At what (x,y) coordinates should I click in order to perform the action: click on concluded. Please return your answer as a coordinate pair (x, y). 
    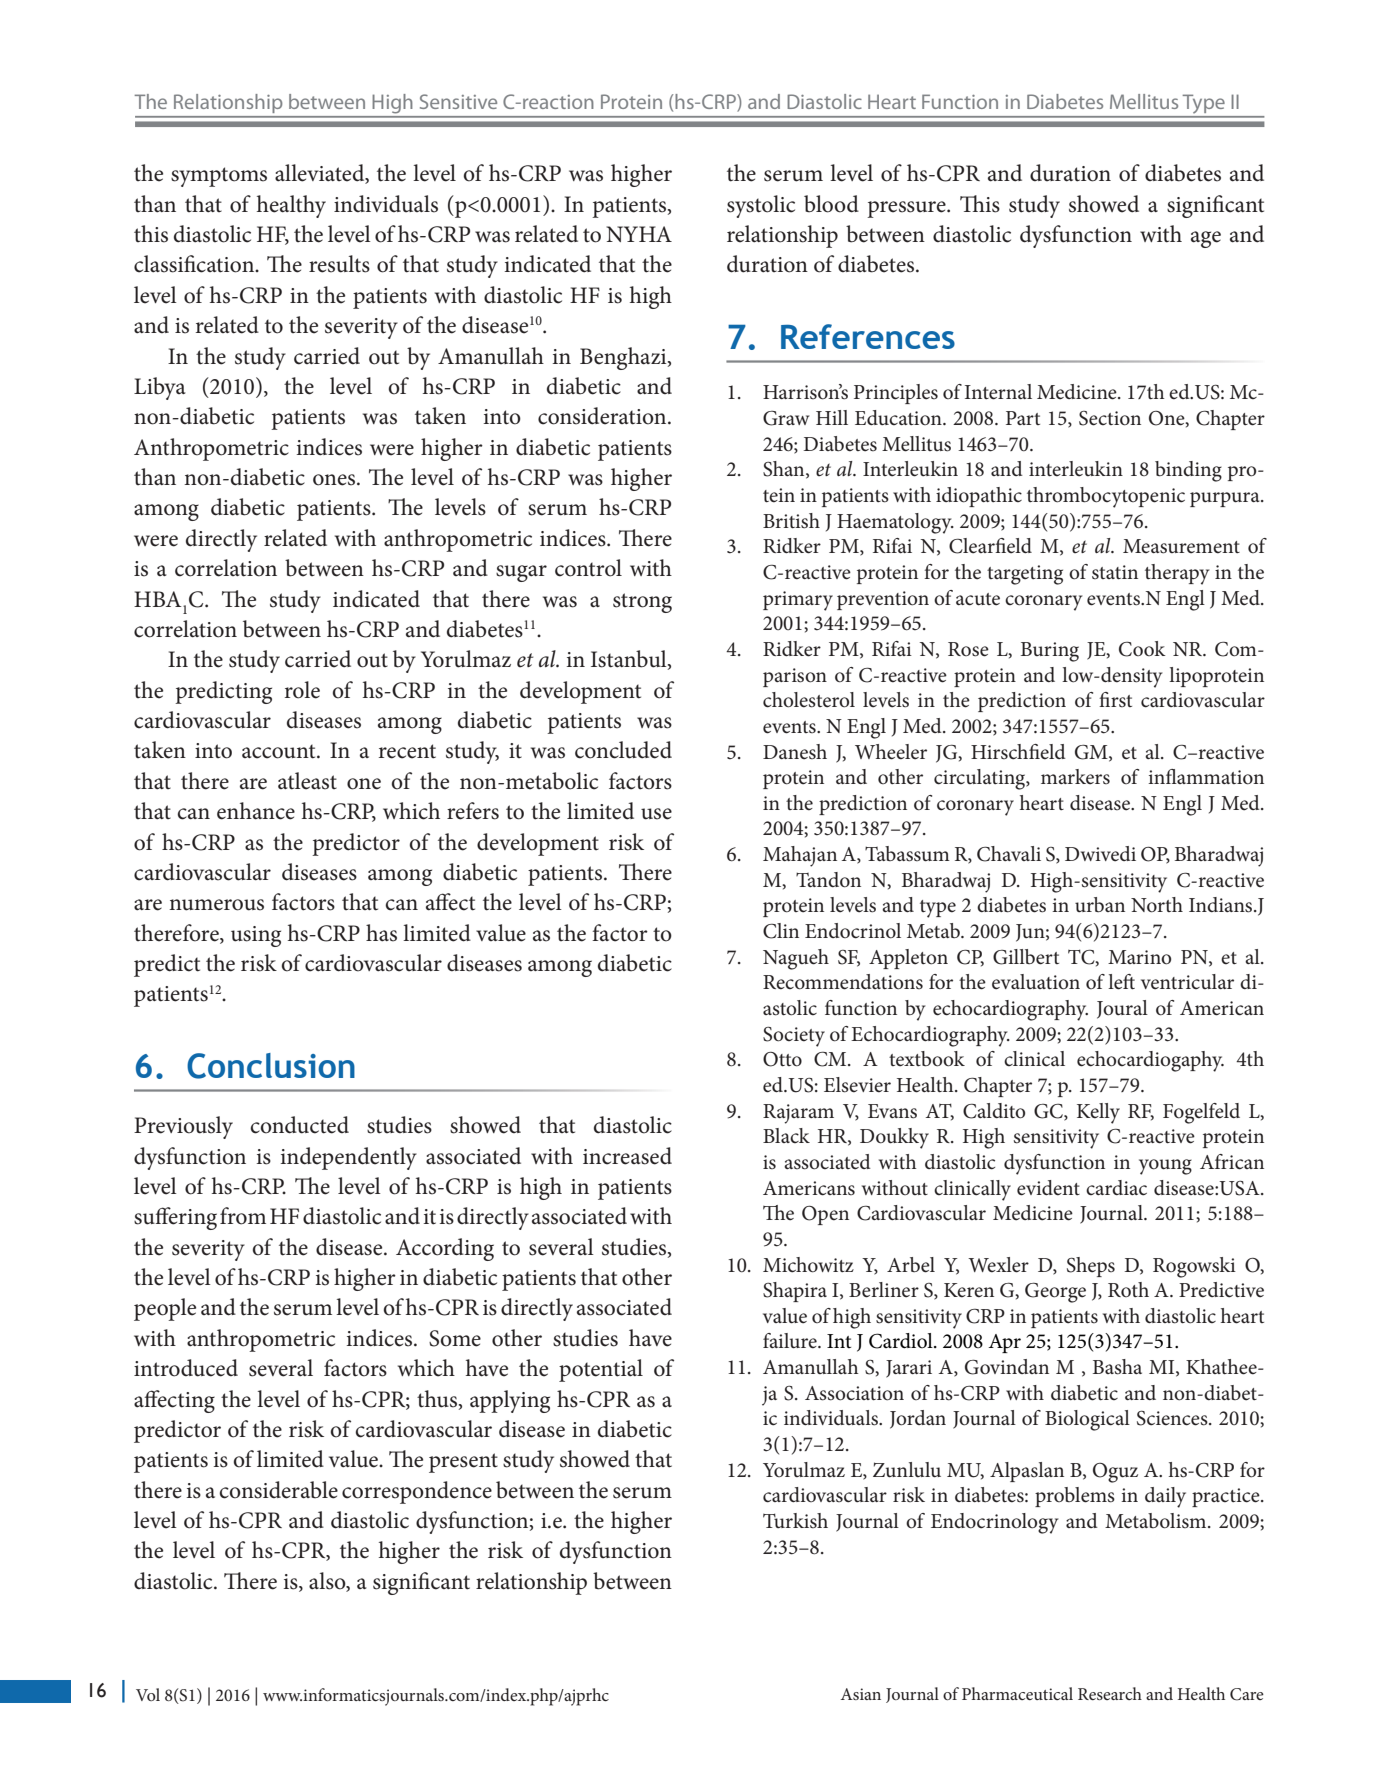
    Looking at the image, I should click on (623, 750).
